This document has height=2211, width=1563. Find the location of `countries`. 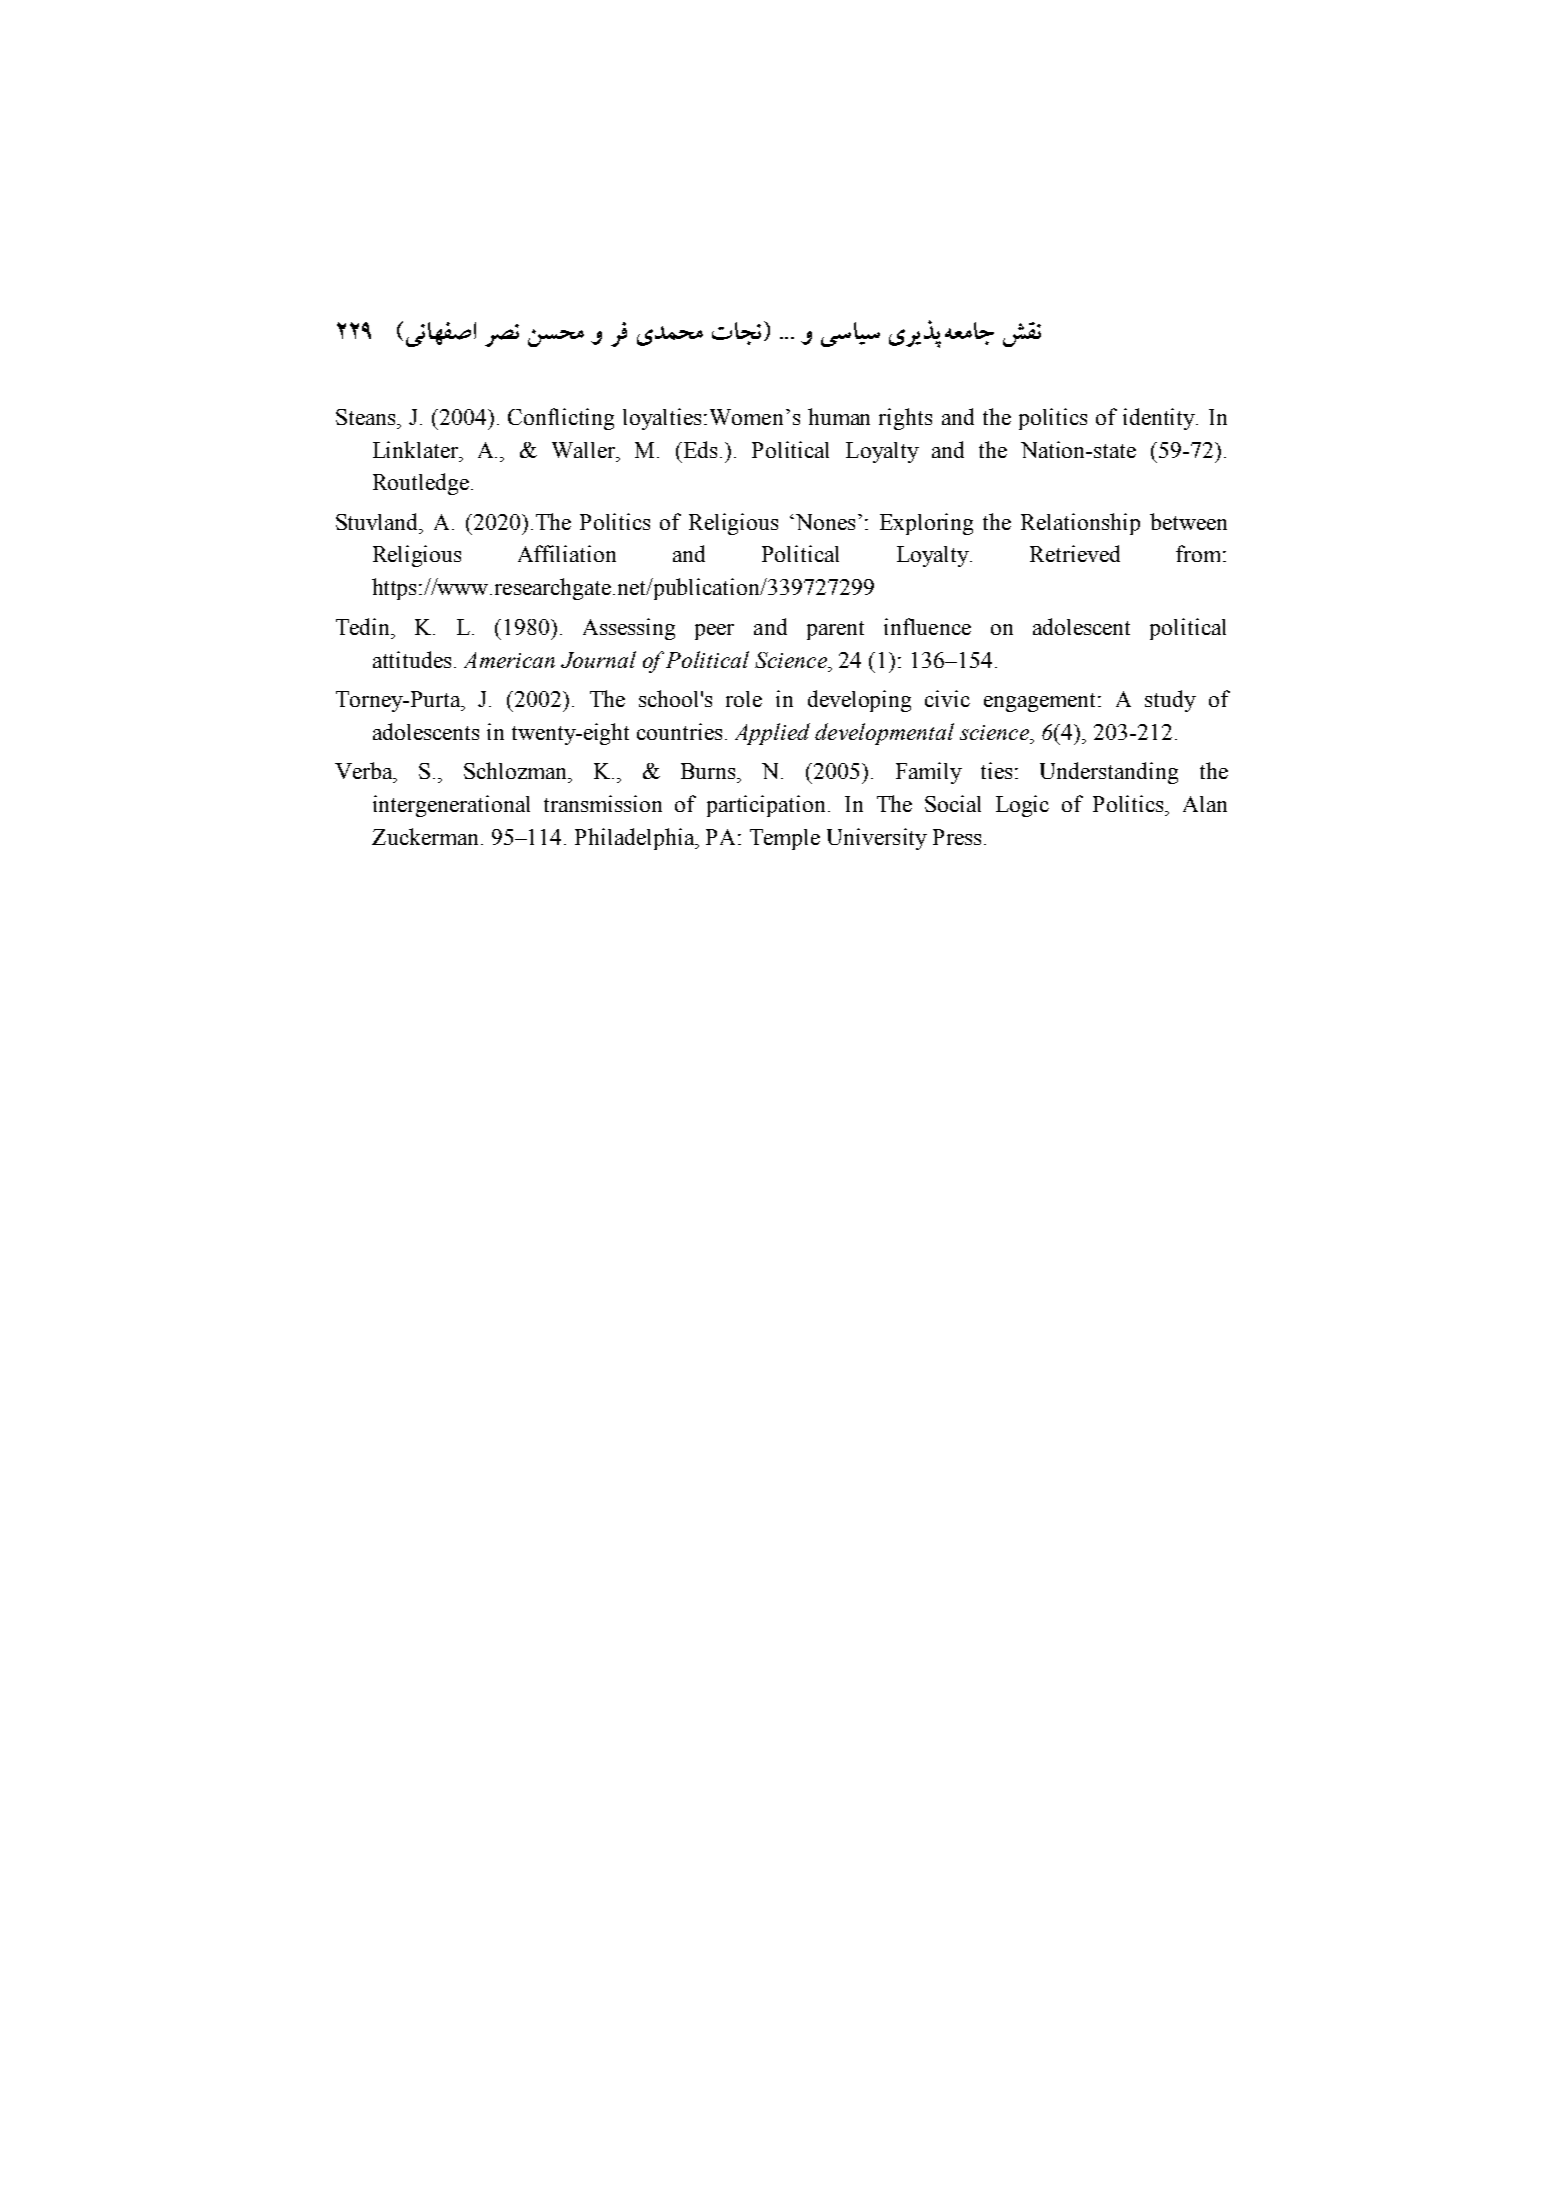

countries is located at coordinates (679, 731).
